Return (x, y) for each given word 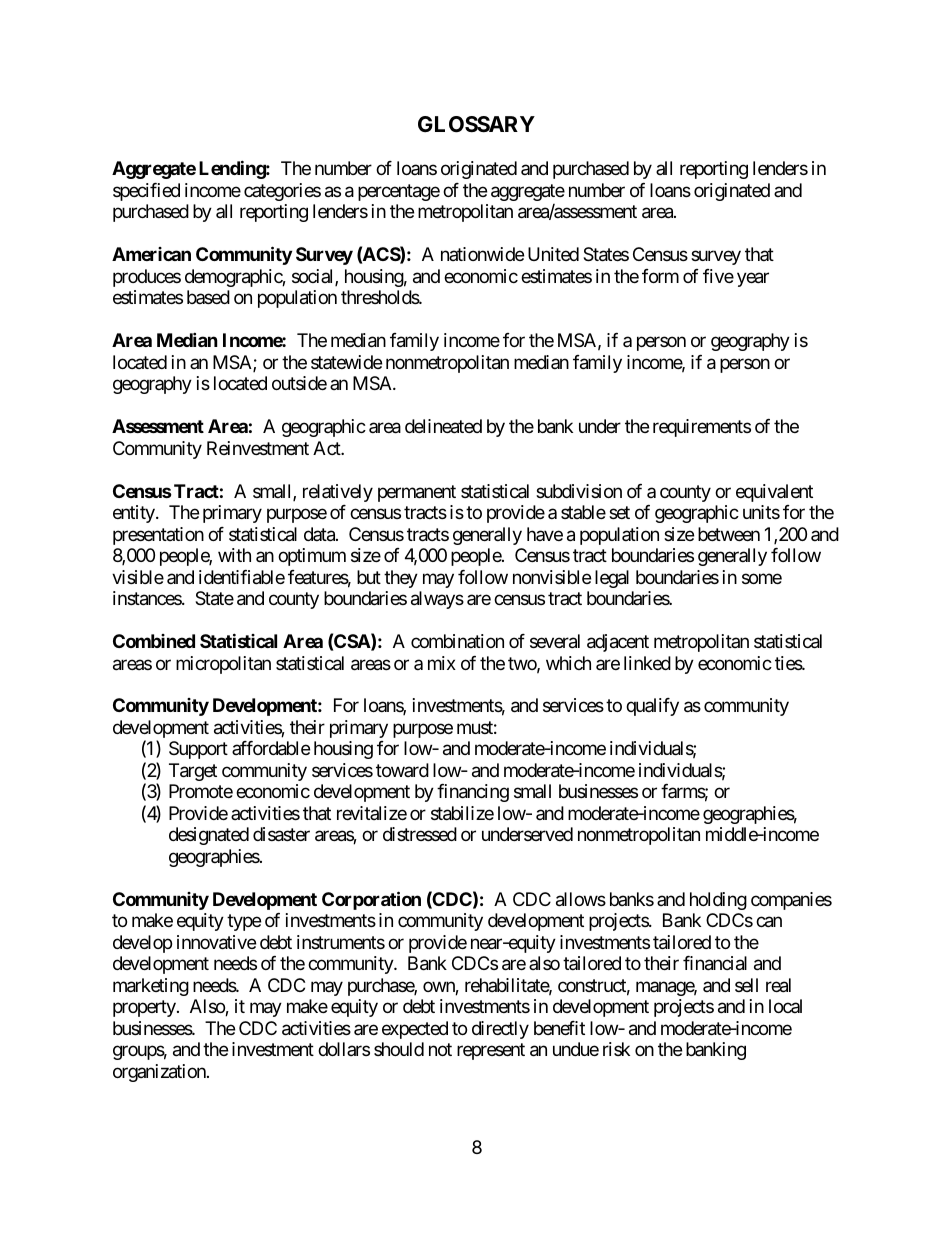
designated (209, 836)
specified (146, 192)
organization (160, 1073)
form (660, 276)
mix (442, 663)
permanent (417, 493)
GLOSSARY (476, 124)
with (234, 555)
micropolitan (223, 665)
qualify (652, 707)
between (729, 534)
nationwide (482, 254)
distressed (420, 834)
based (208, 297)
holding (718, 901)
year (753, 279)
